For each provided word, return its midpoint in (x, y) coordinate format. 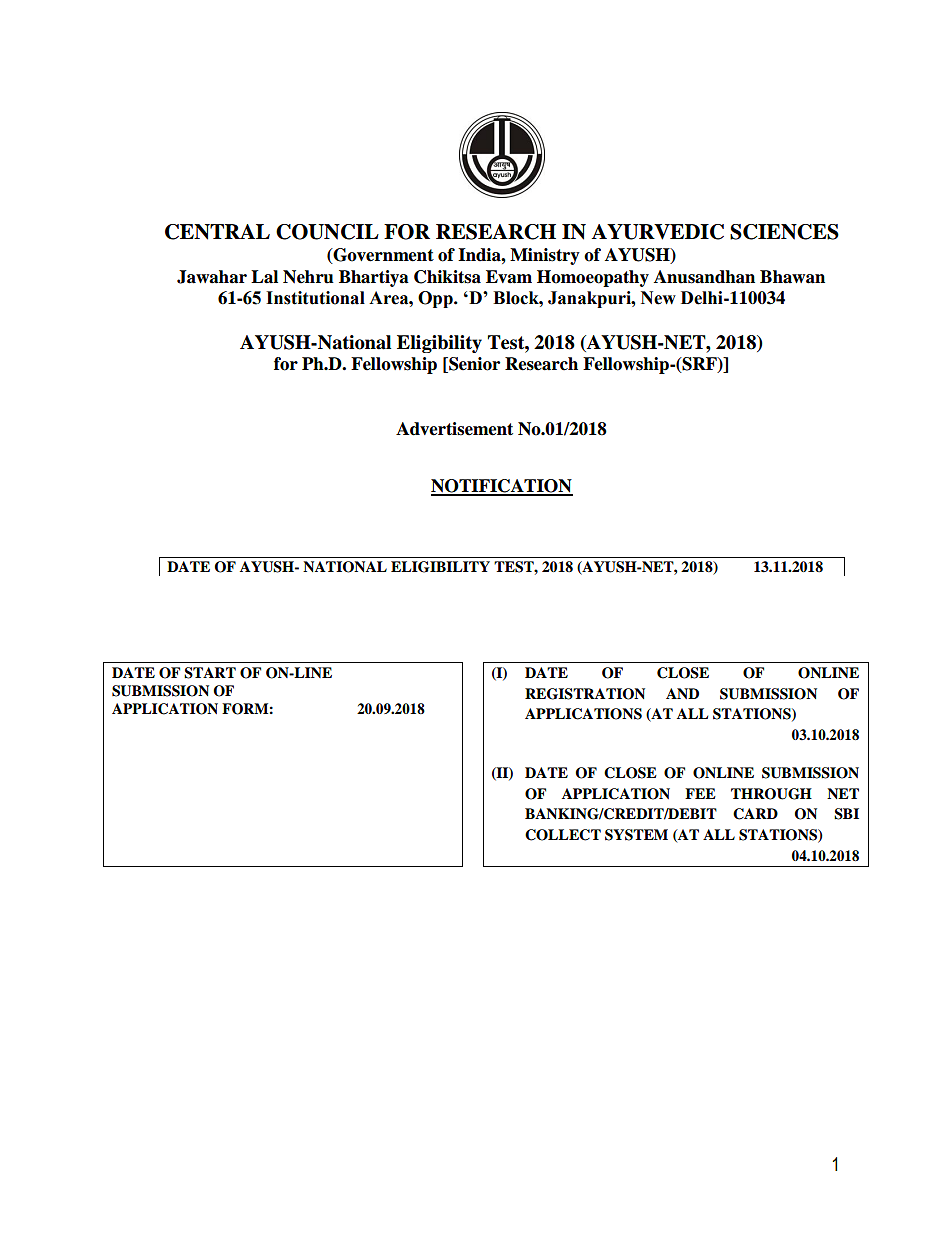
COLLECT (563, 835)
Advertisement (454, 429)
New (658, 298)
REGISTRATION (585, 694)
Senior (473, 365)
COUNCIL (327, 232)
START (210, 673)
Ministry (545, 256)
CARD (755, 814)
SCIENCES (784, 232)
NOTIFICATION (502, 487)
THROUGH (771, 794)
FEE (700, 793)
